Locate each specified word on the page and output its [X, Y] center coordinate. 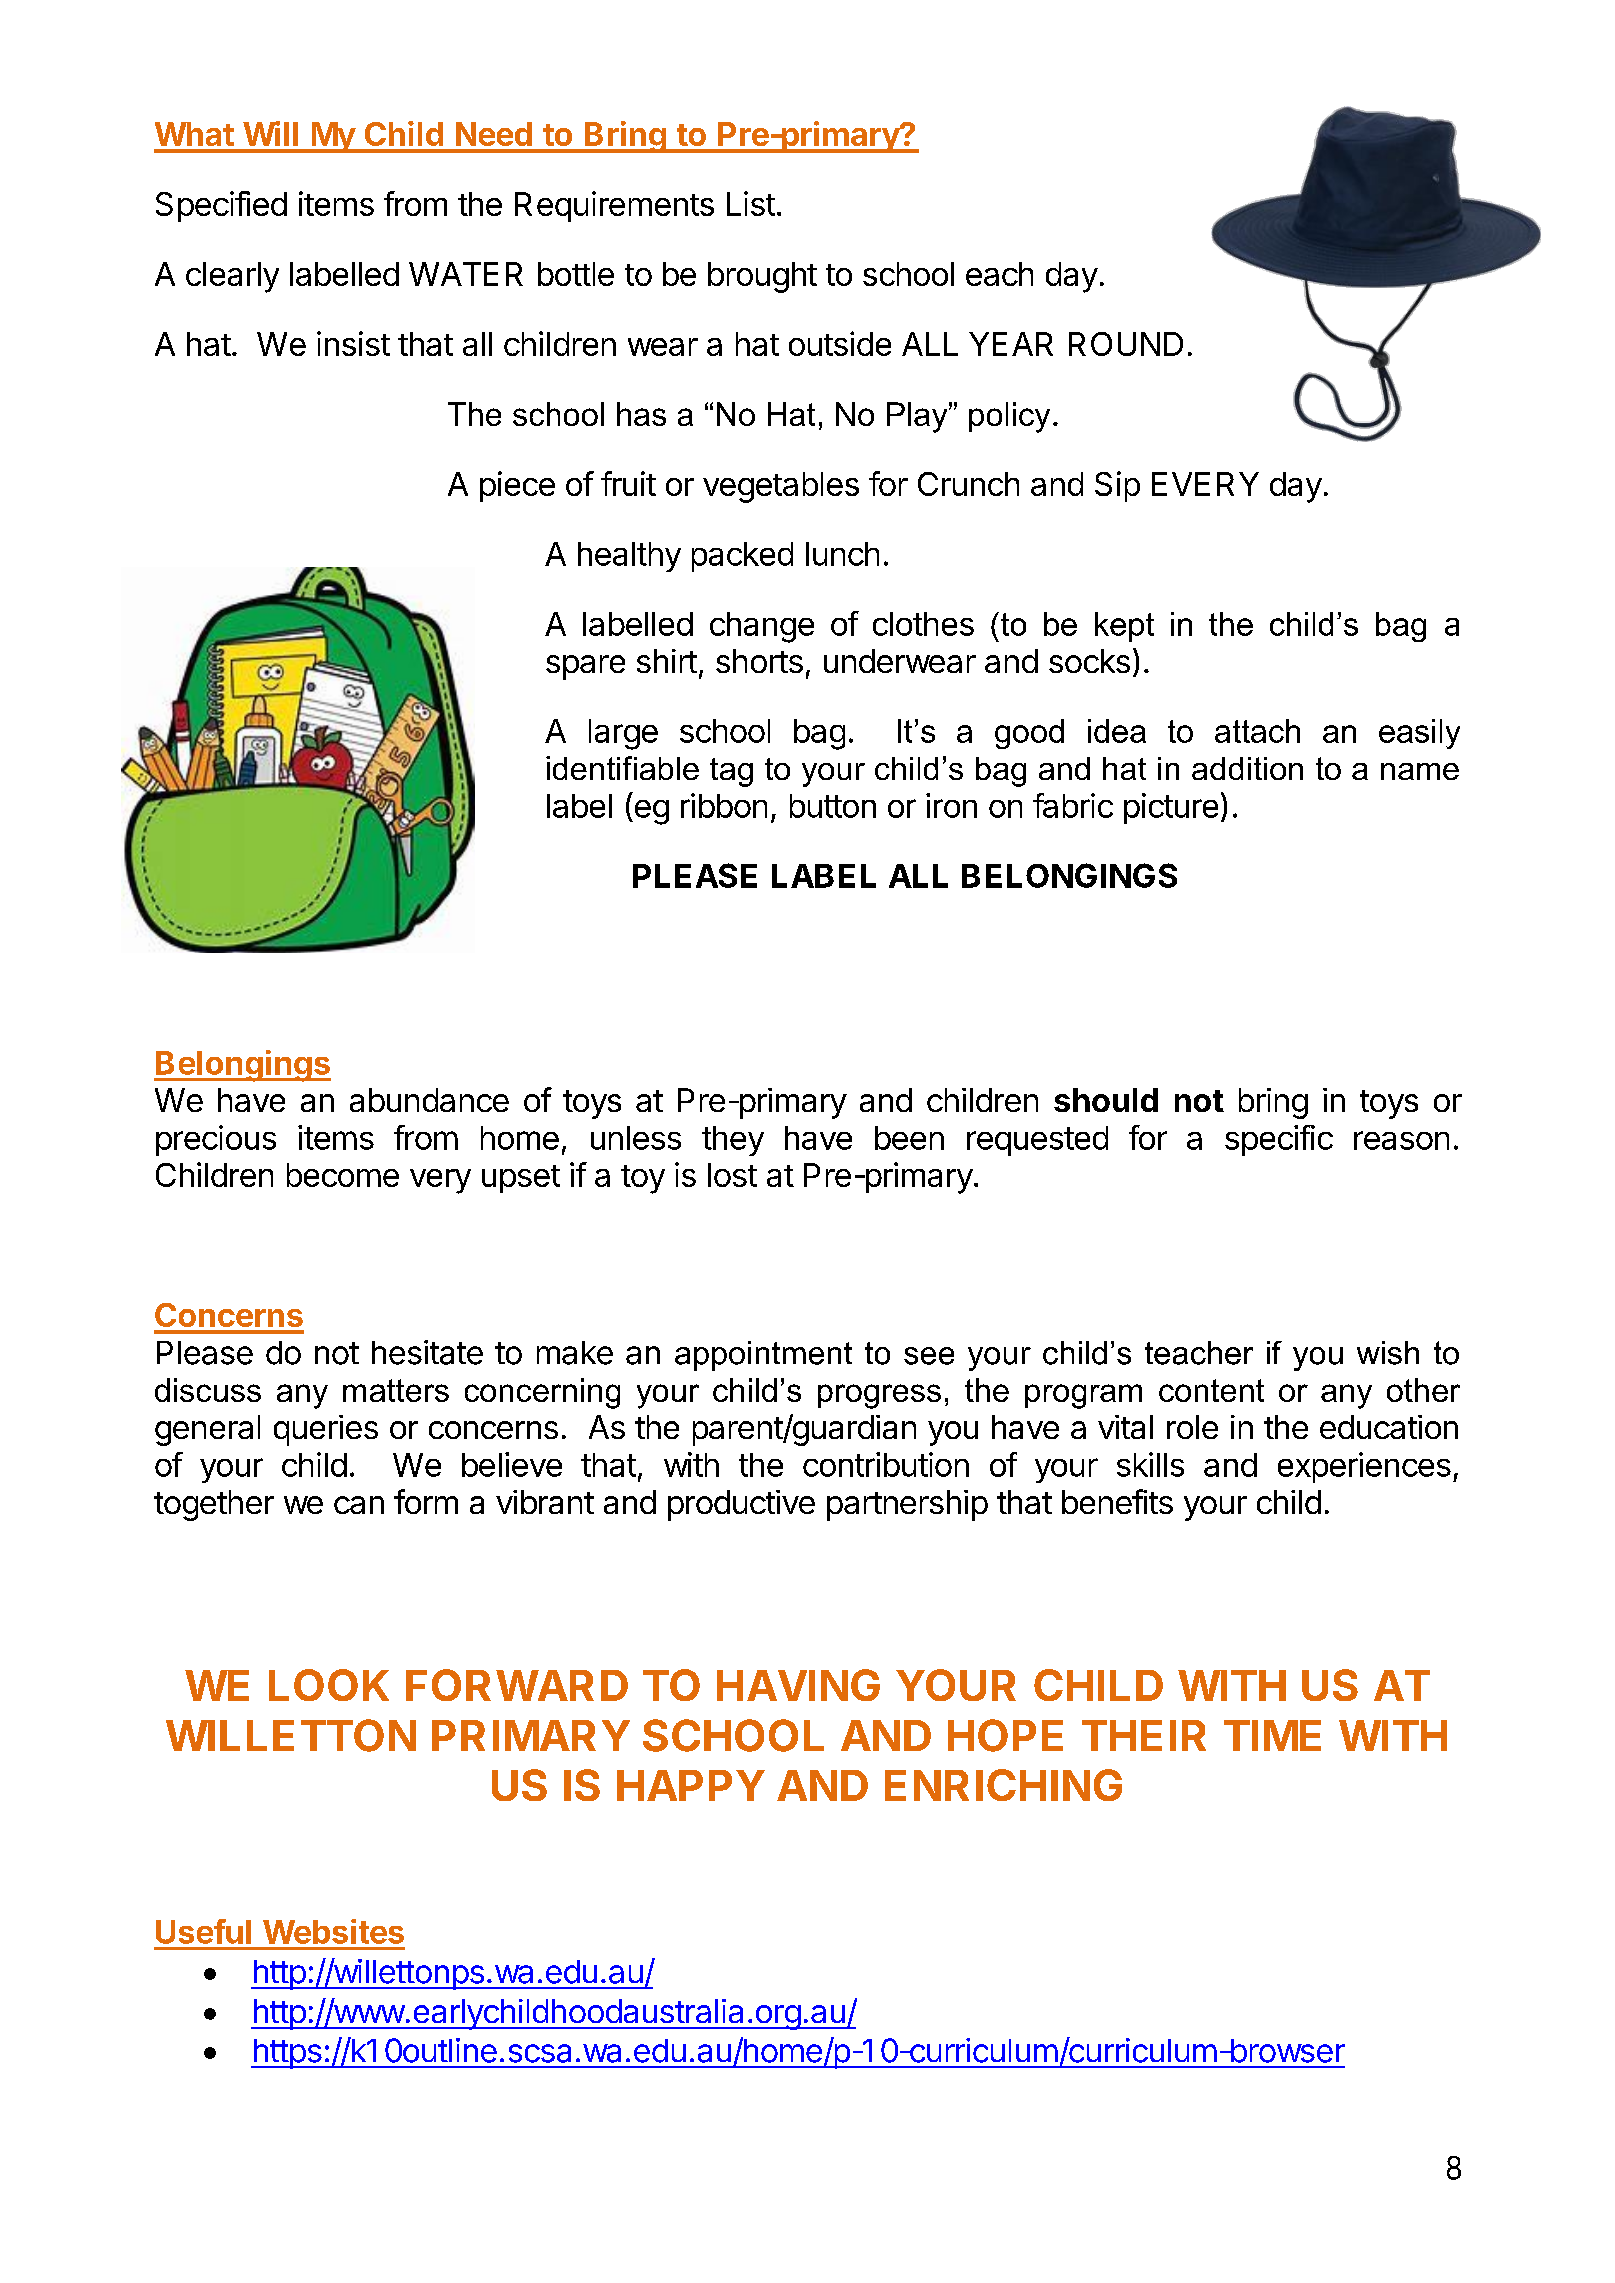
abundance [429, 1100]
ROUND [1126, 344]
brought [762, 277]
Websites [333, 1931]
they [733, 1141]
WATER [466, 274]
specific [1279, 1140]
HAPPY [691, 1785]
